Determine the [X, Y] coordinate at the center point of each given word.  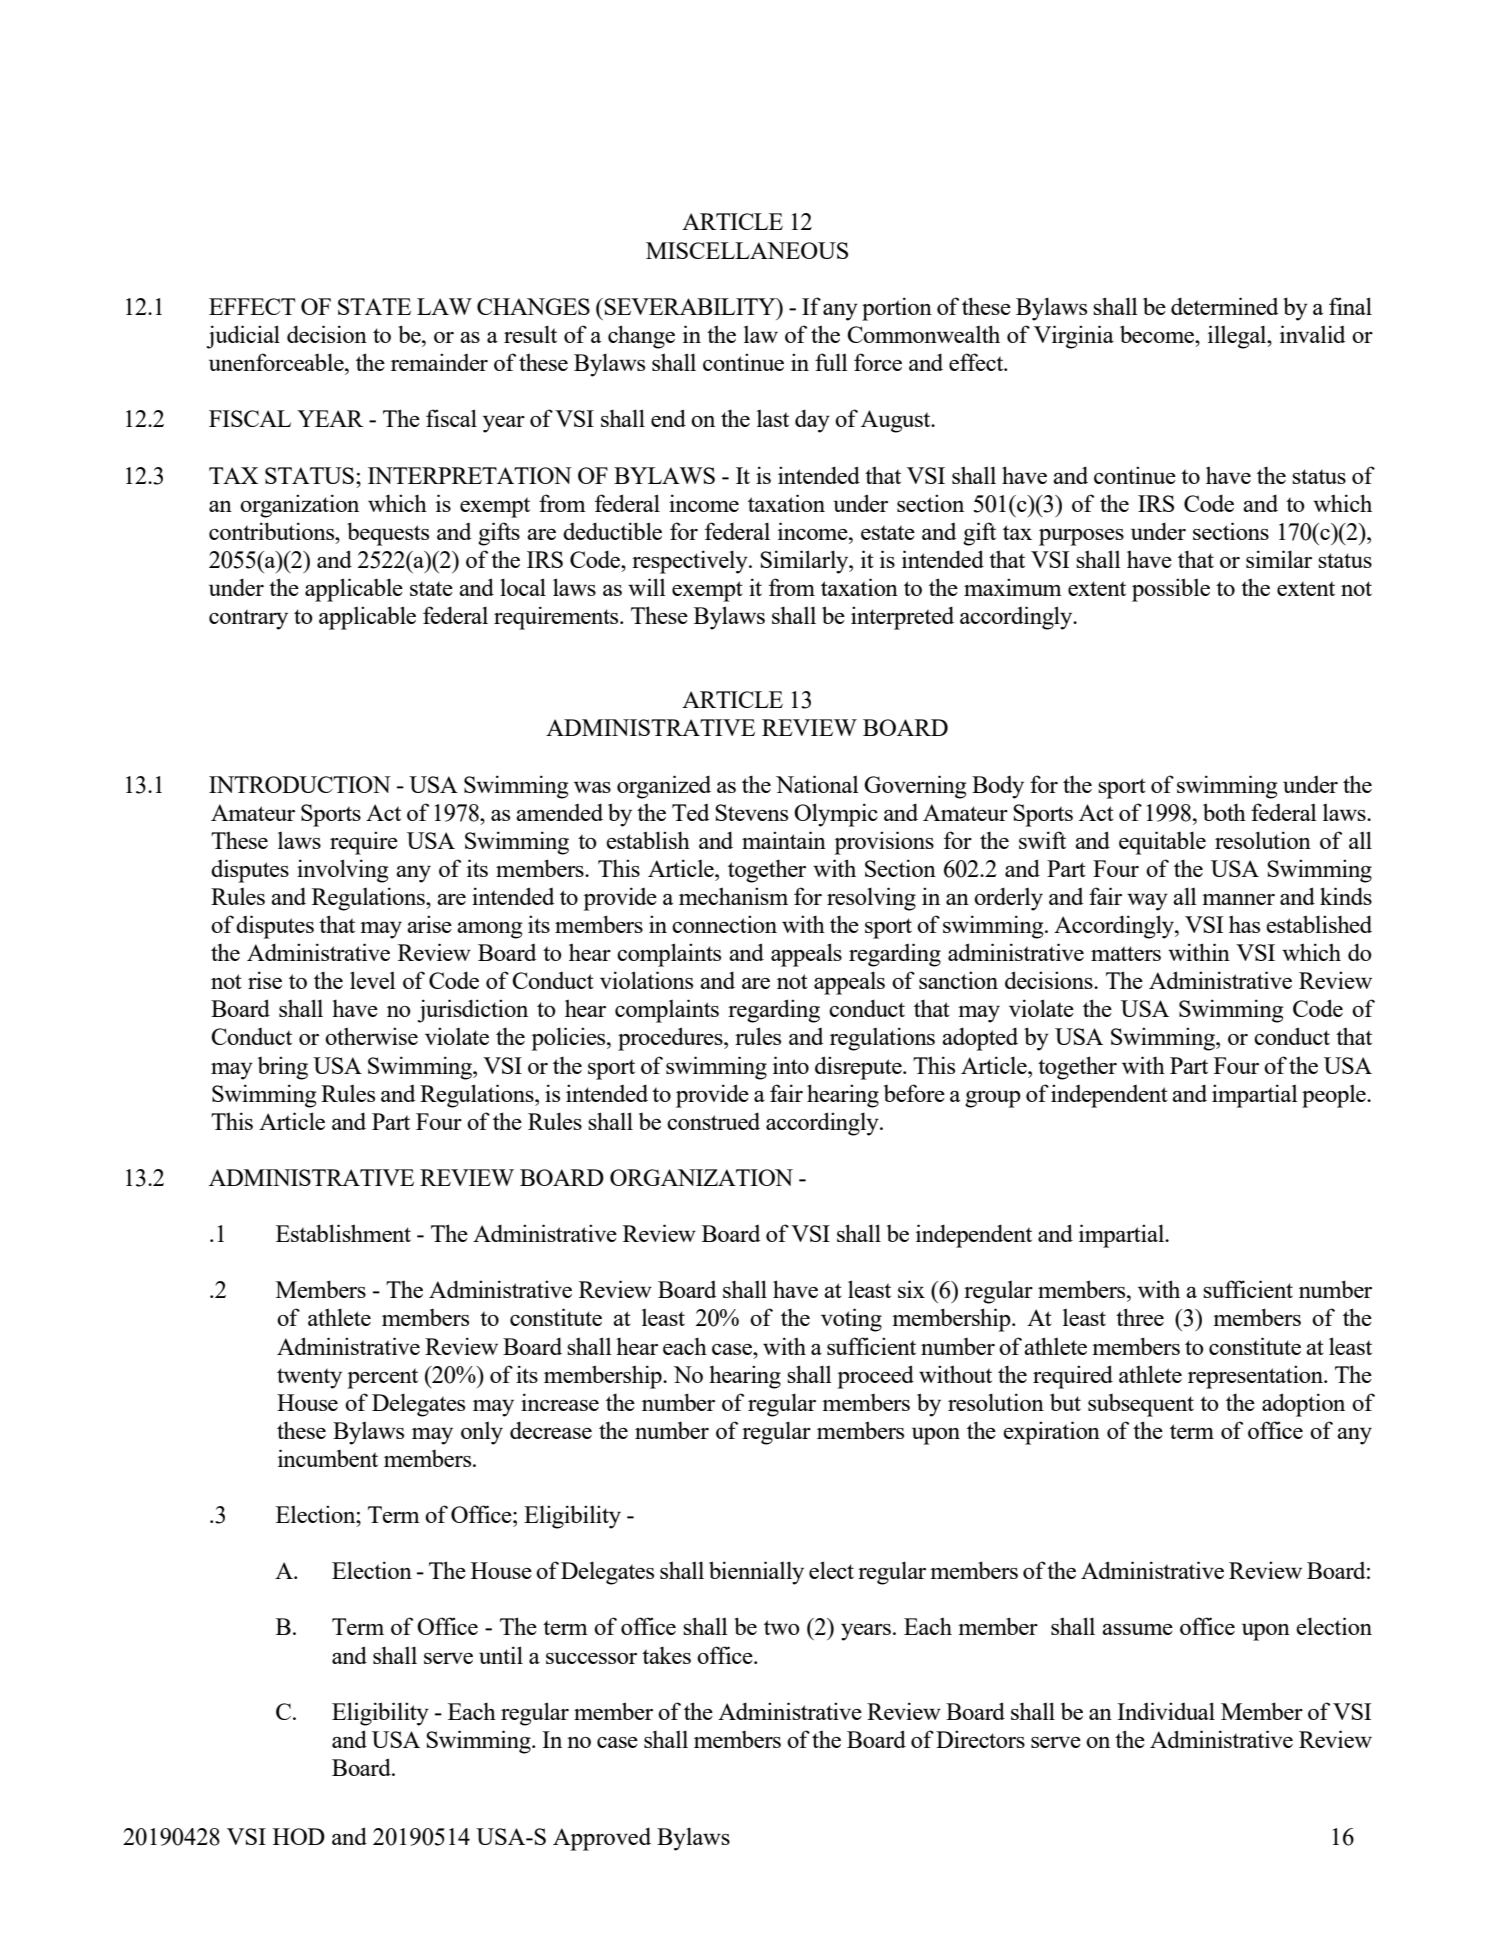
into [791, 1065]
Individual [1166, 1711]
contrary [248, 619]
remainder [439, 362]
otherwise [371, 1036]
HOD [299, 1836]
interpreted [902, 618]
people [1335, 1096]
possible [1171, 590]
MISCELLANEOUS [747, 250]
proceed [876, 1377]
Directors [980, 1739]
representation [1257, 1377]
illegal [1238, 337]
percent [383, 1378]
